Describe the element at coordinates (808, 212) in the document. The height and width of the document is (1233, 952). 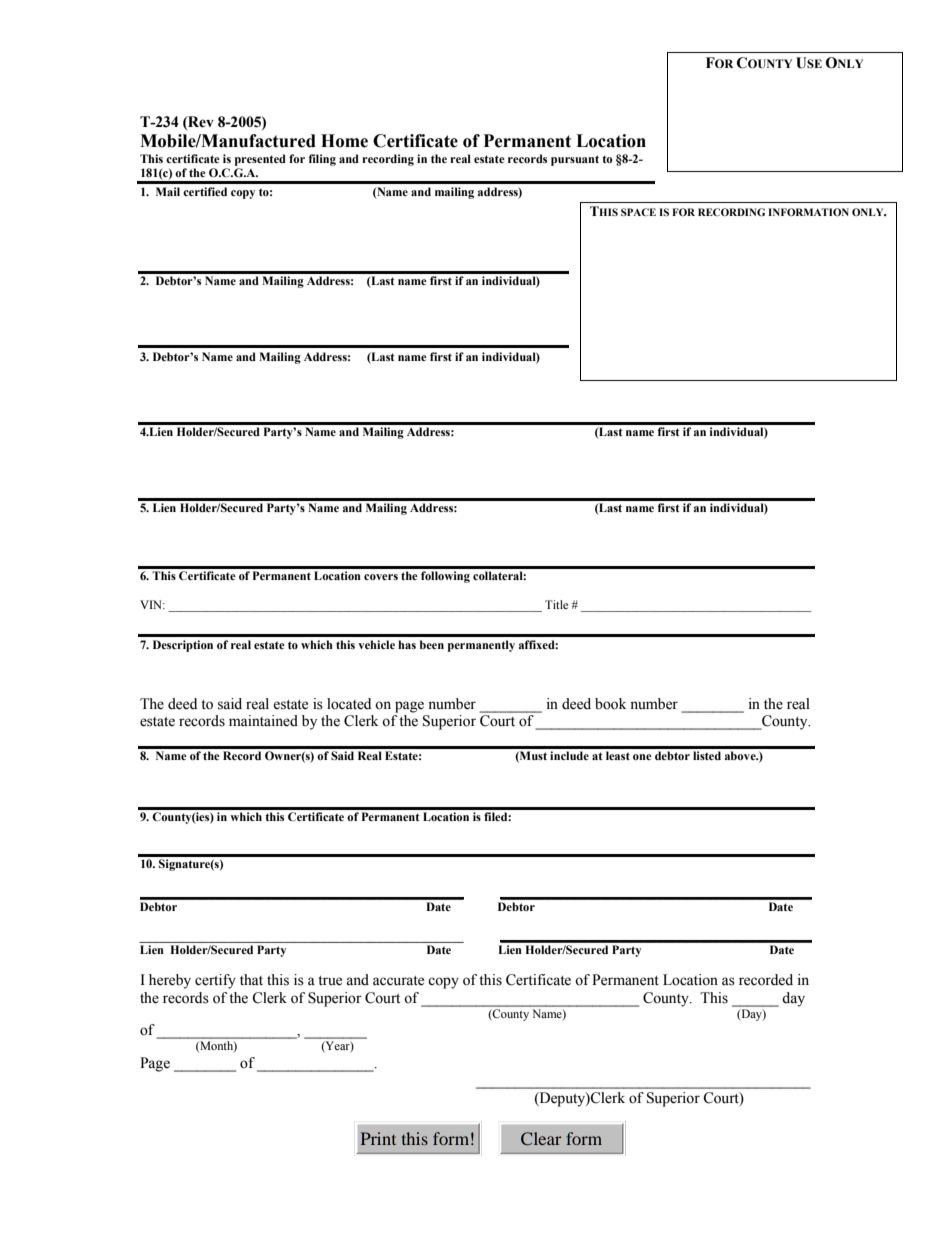
I see `INFORMATION` at that location.
